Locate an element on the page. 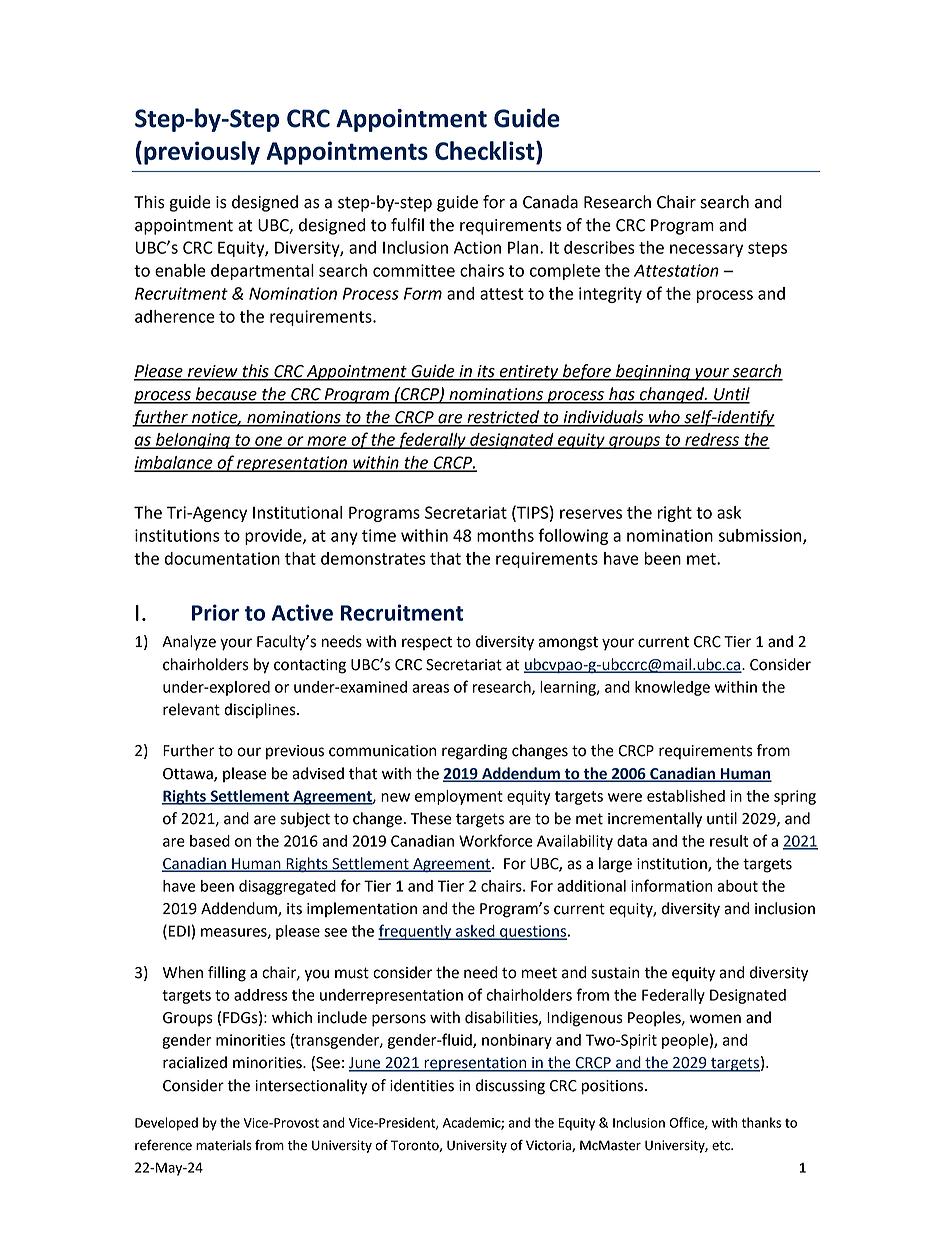 Image resolution: width=952 pixels, height=1233 pixels. materials is located at coordinates (224, 1145).
